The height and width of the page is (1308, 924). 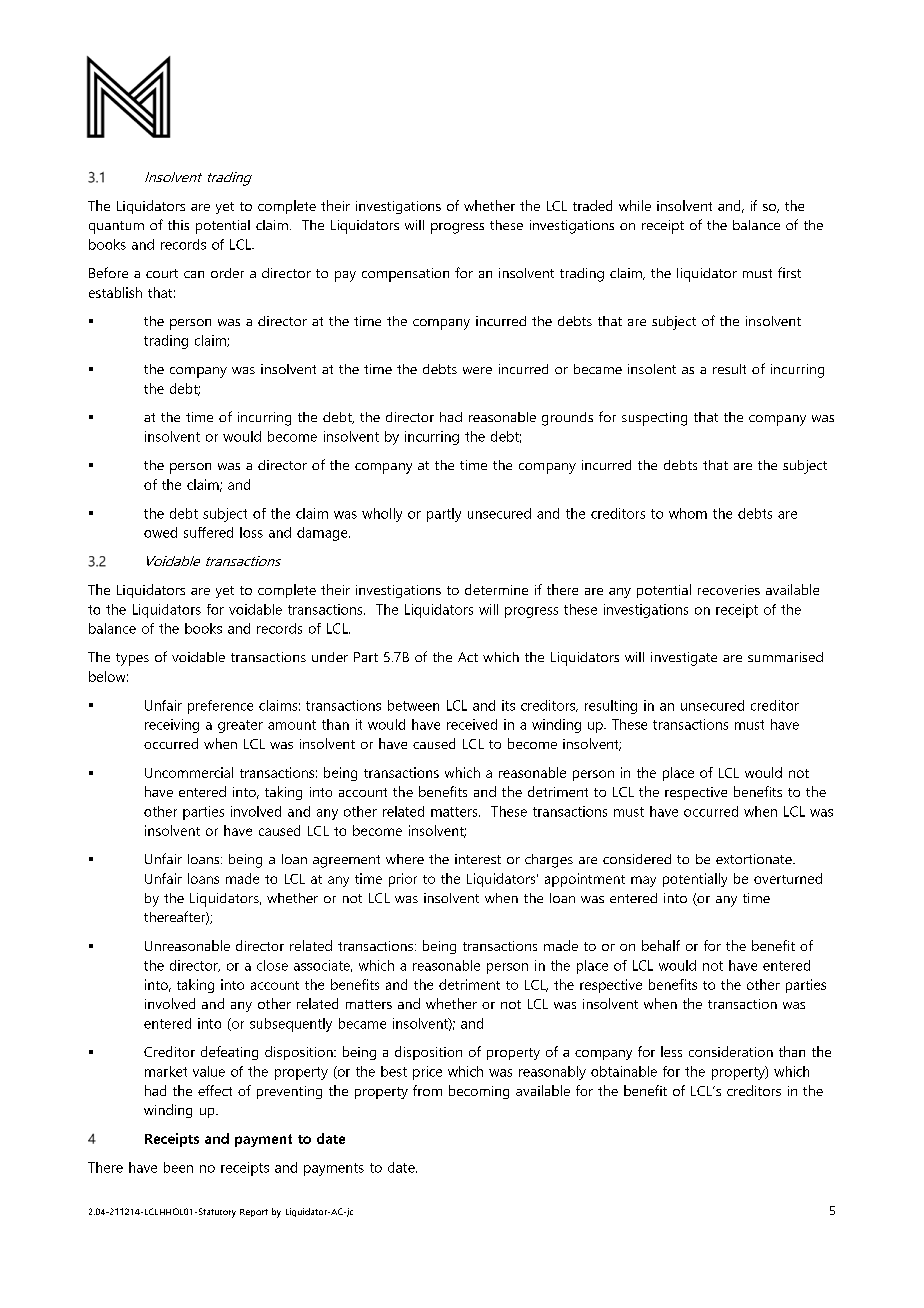 I want to click on receiving, so click(x=172, y=726).
